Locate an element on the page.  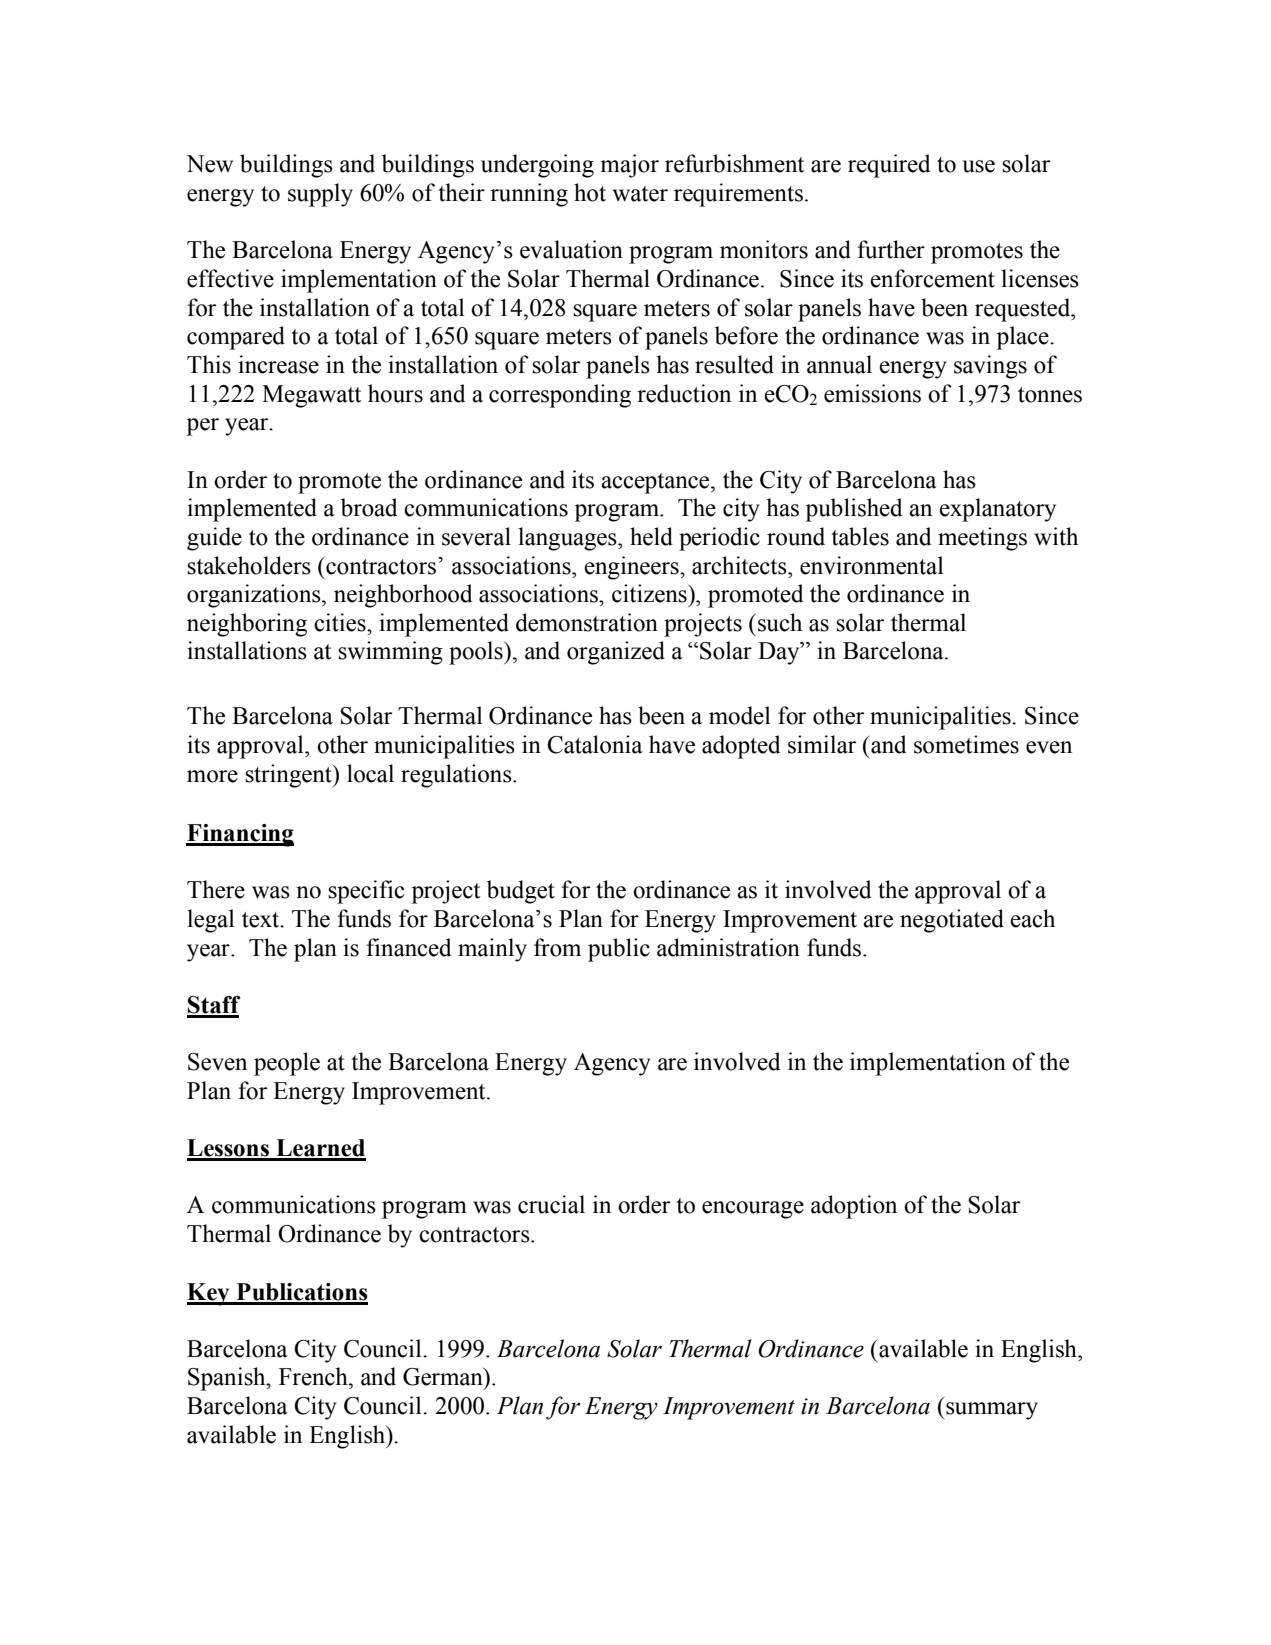
French is located at coordinates (314, 1376).
